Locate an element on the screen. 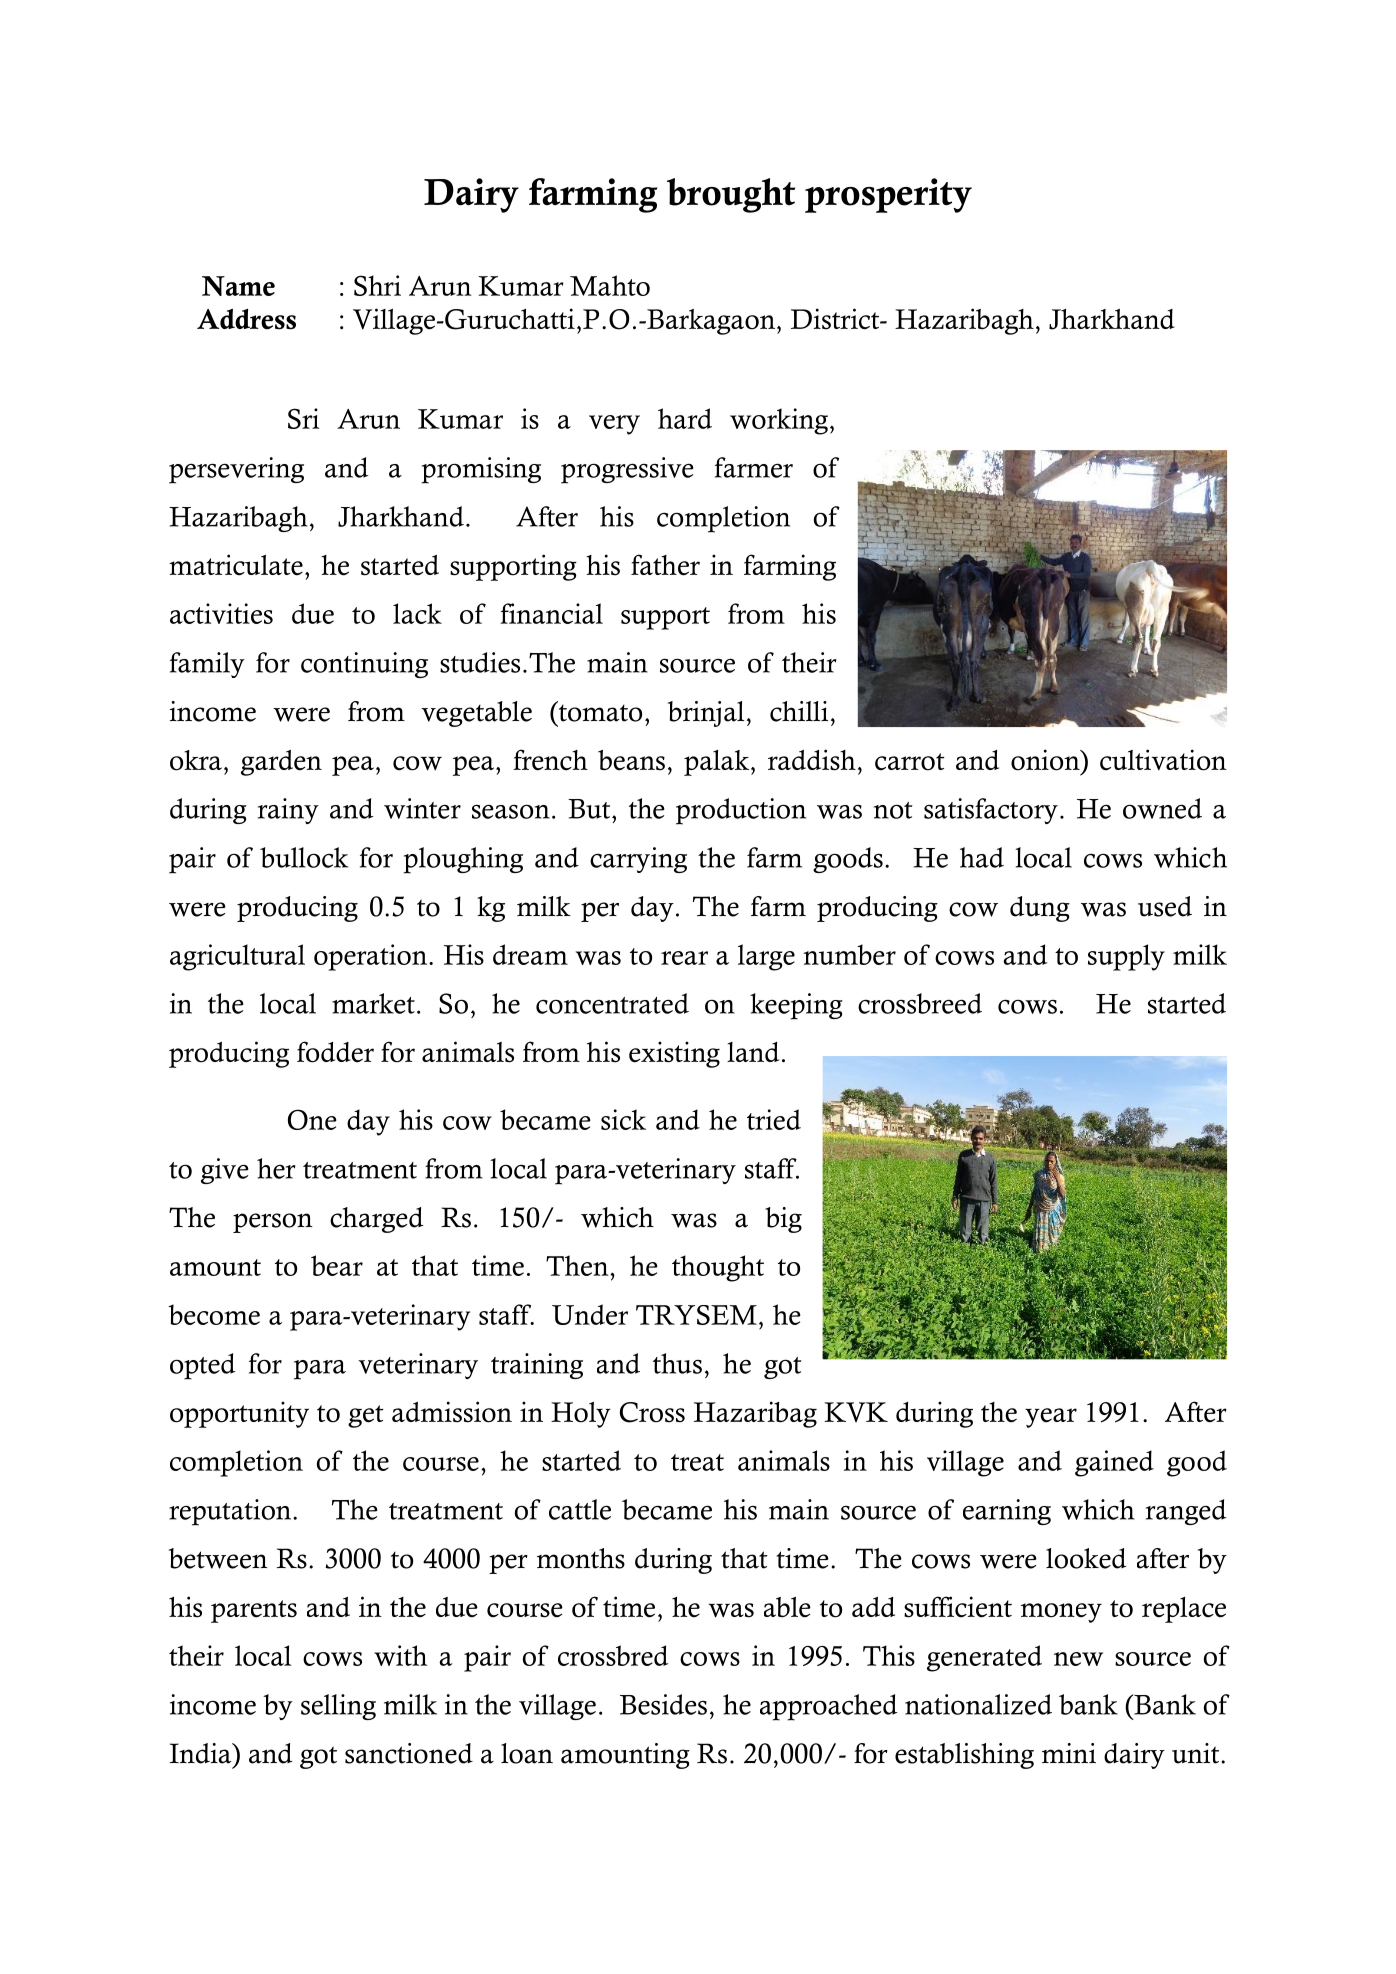 Image resolution: width=1396 pixels, height=1974 pixels. mini is located at coordinates (1069, 1753).
